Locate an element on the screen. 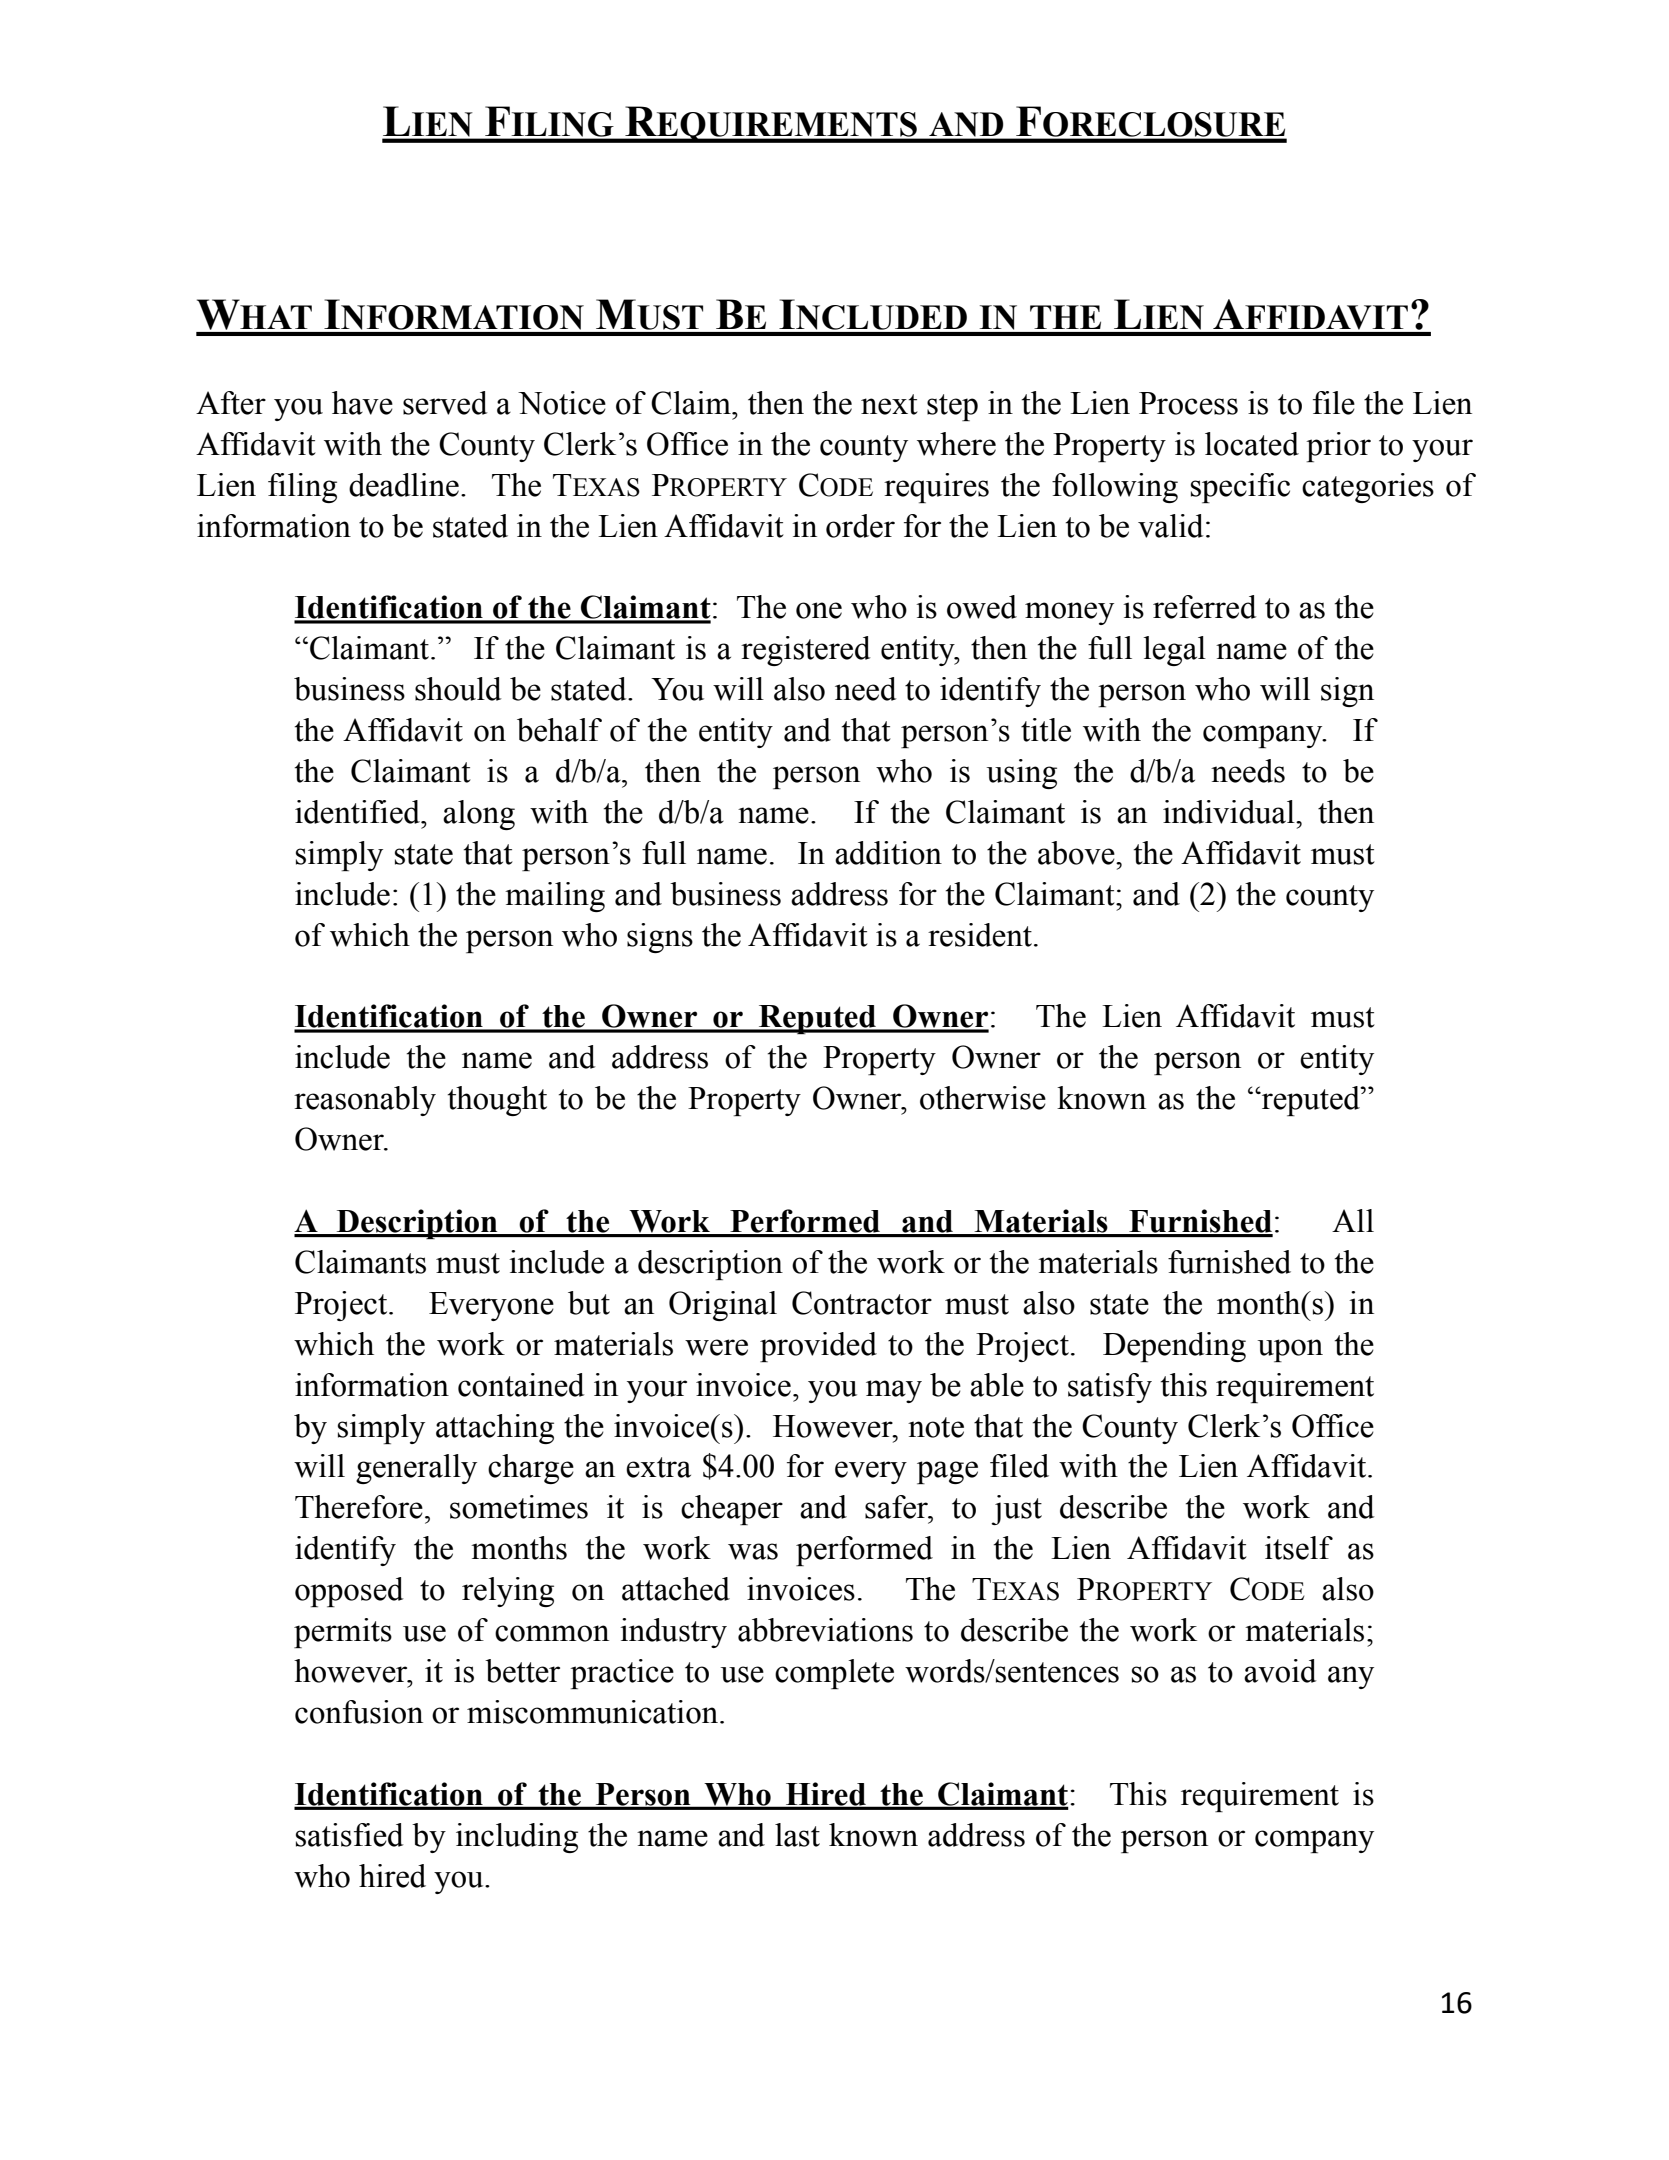 The image size is (1669, 2160). Depending is located at coordinates (1174, 1347).
